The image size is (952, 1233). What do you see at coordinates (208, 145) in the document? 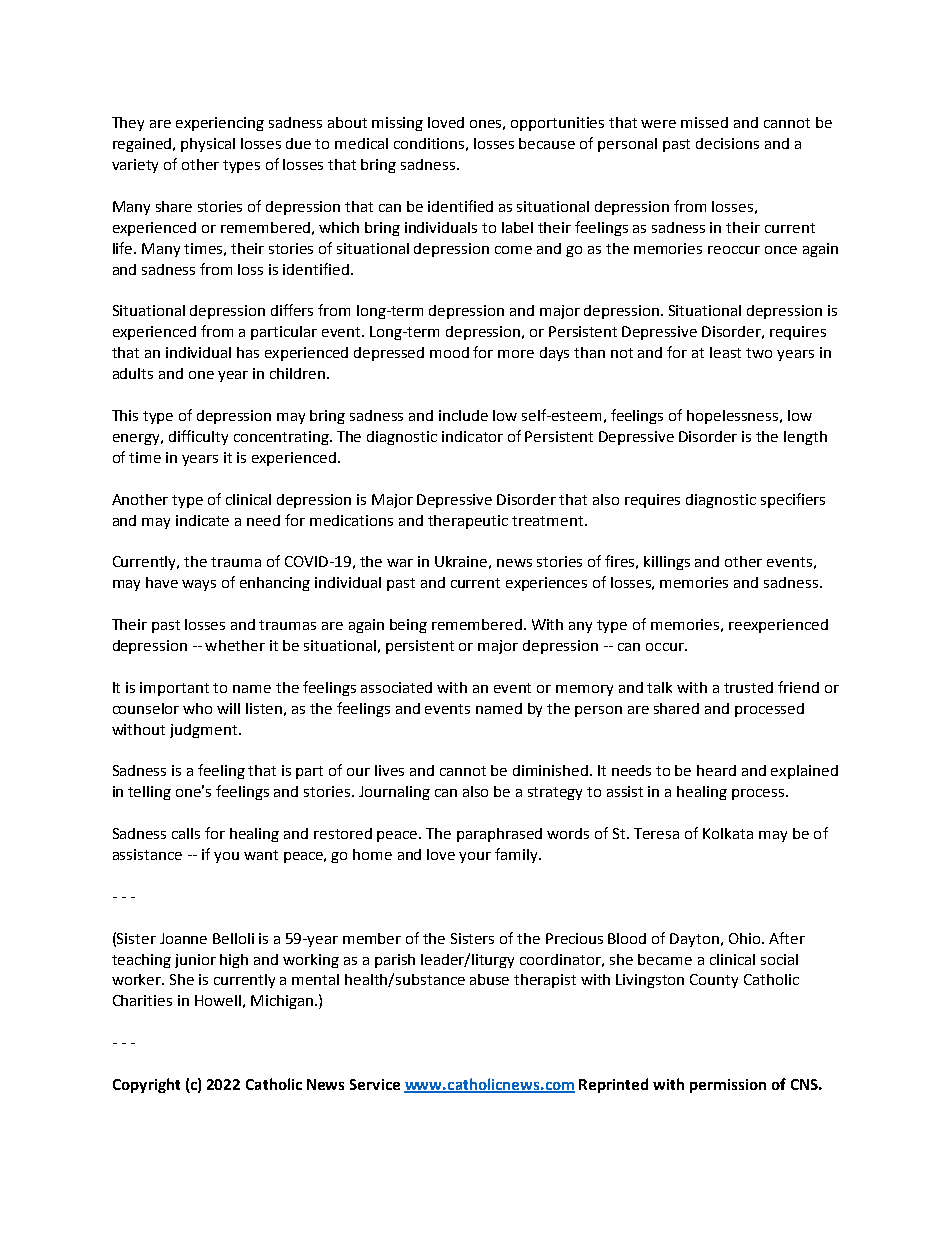
I see `physical` at bounding box center [208, 145].
